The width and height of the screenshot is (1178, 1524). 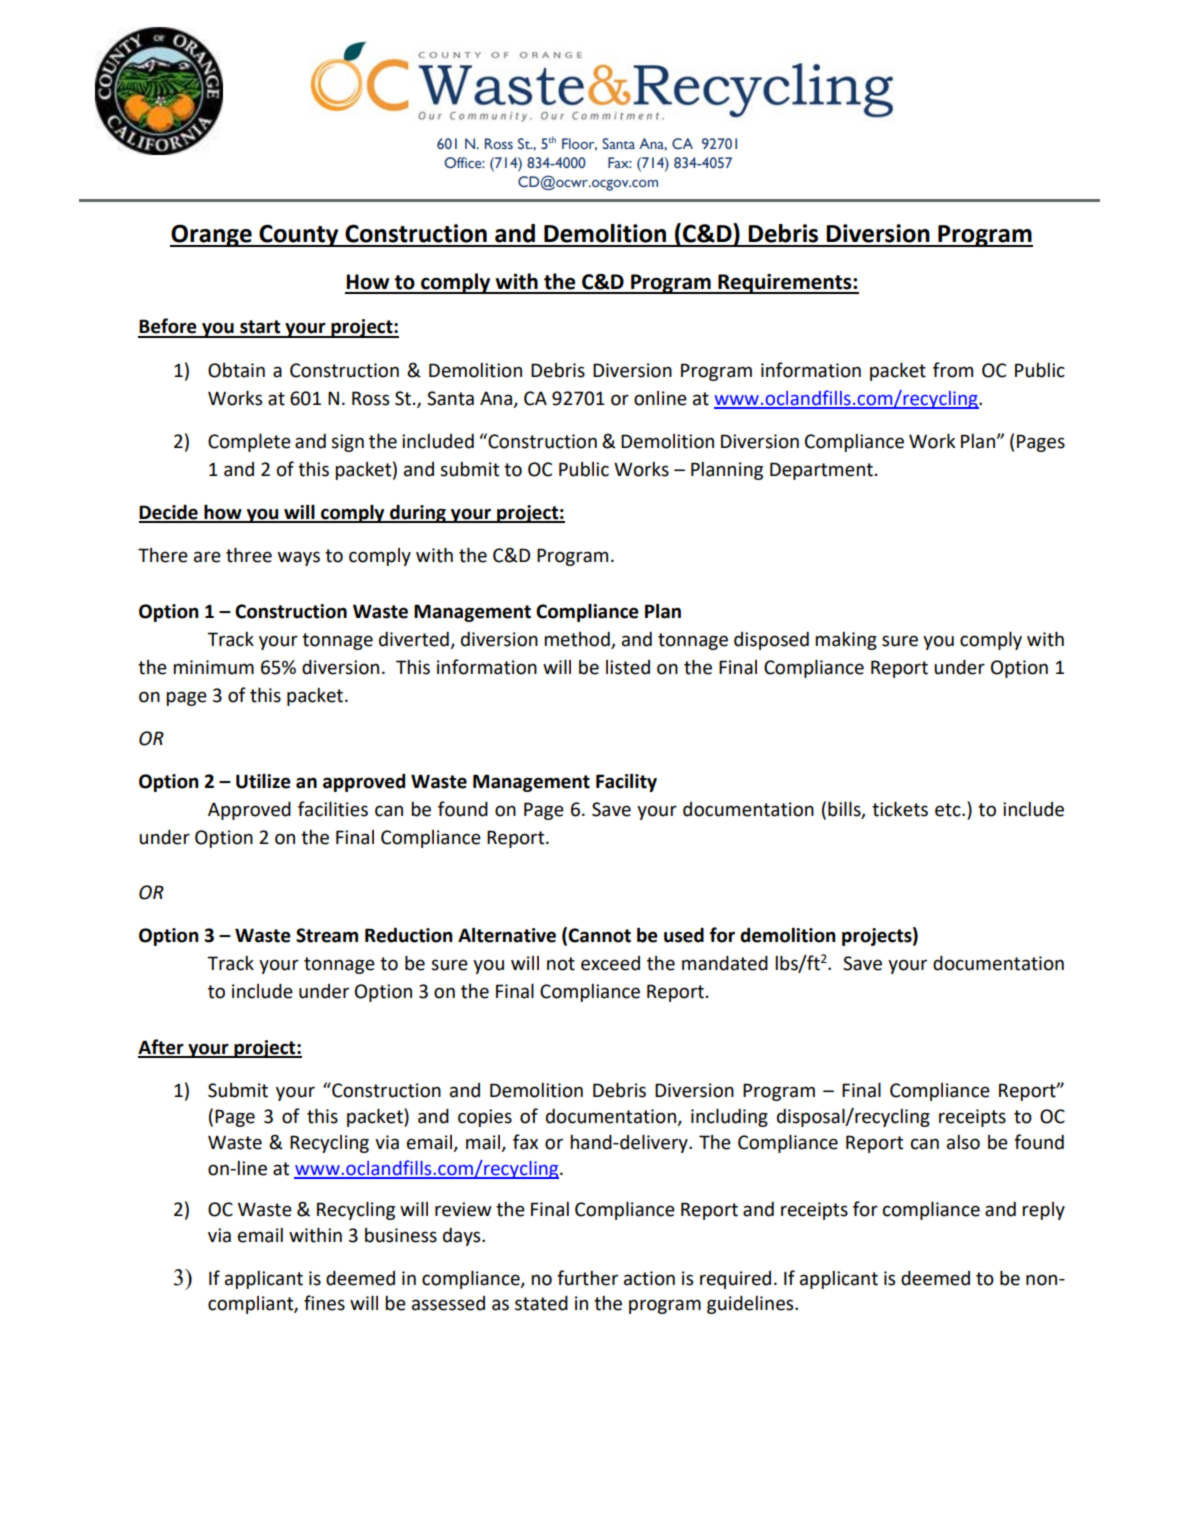 What do you see at coordinates (953, 370) in the screenshot?
I see `from` at bounding box center [953, 370].
